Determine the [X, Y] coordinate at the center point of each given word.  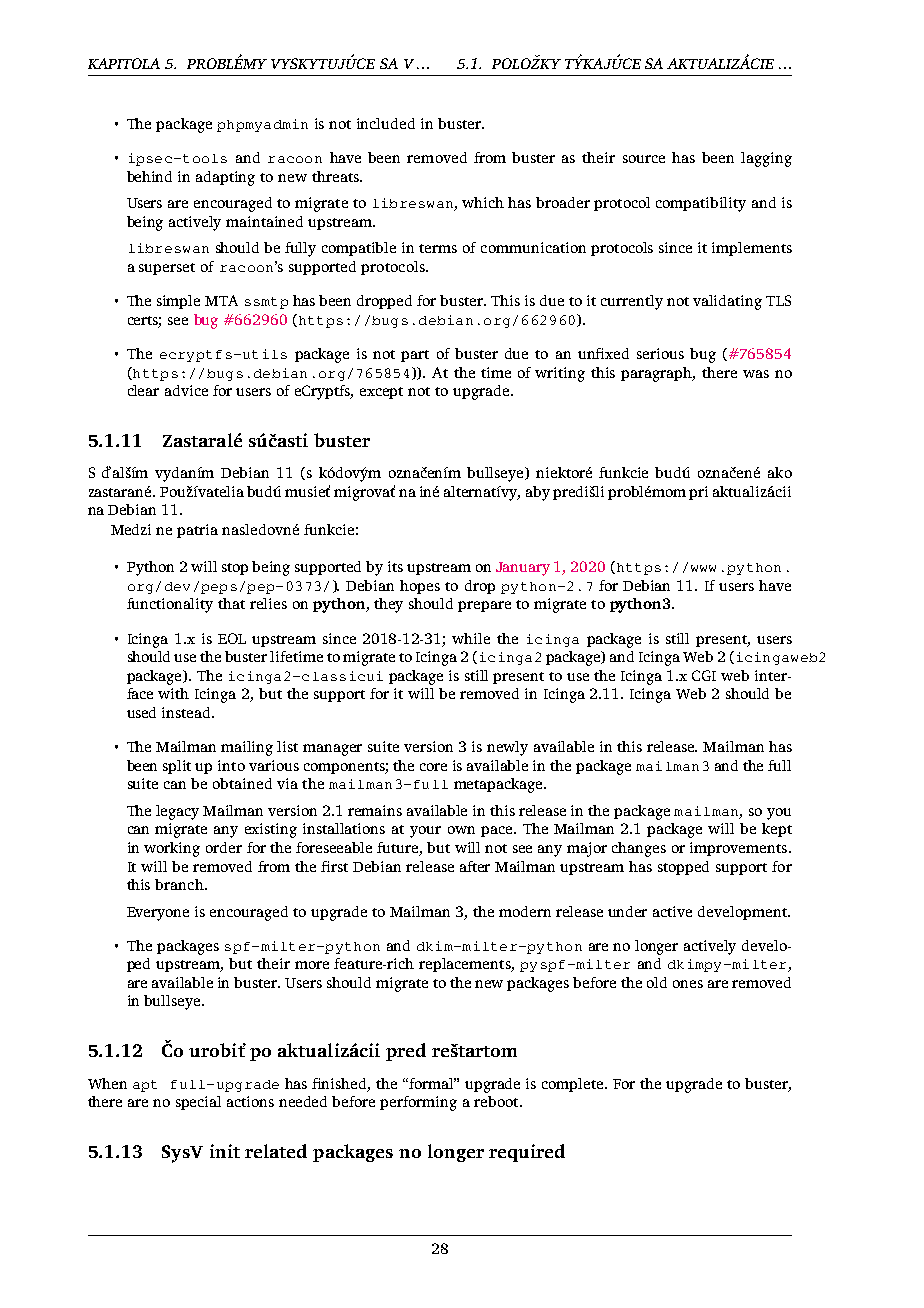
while [471, 638]
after [475, 866]
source [644, 159]
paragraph [657, 374]
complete [574, 1085]
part [415, 356]
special [198, 1103]
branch [180, 884]
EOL [232, 638]
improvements [740, 849]
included [386, 123]
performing [418, 1103]
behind [149, 176]
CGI [704, 675]
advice [186, 390]
